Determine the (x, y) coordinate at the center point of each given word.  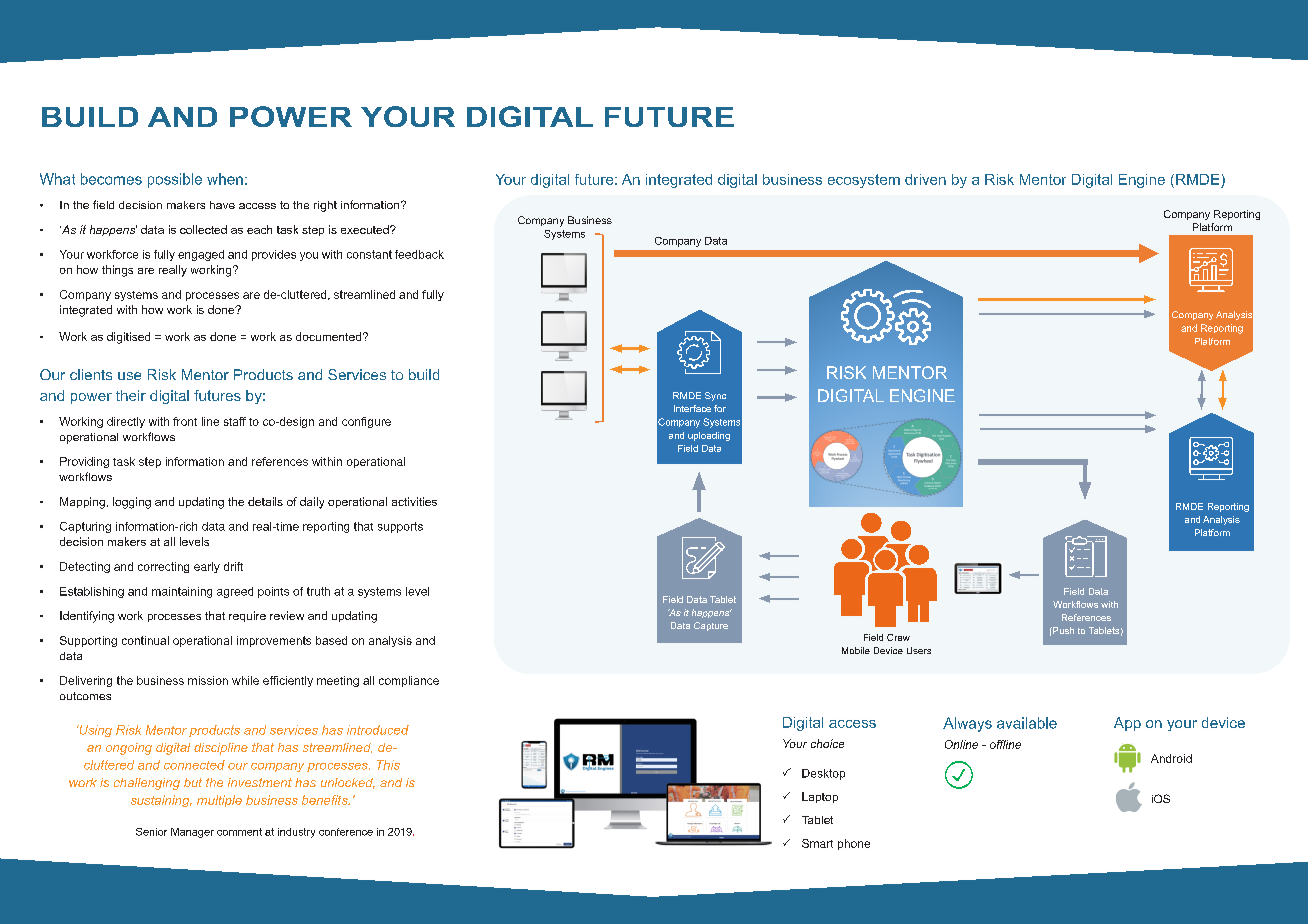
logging (132, 503)
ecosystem (864, 181)
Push (1062, 630)
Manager (192, 833)
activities (414, 501)
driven (925, 179)
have (222, 205)
